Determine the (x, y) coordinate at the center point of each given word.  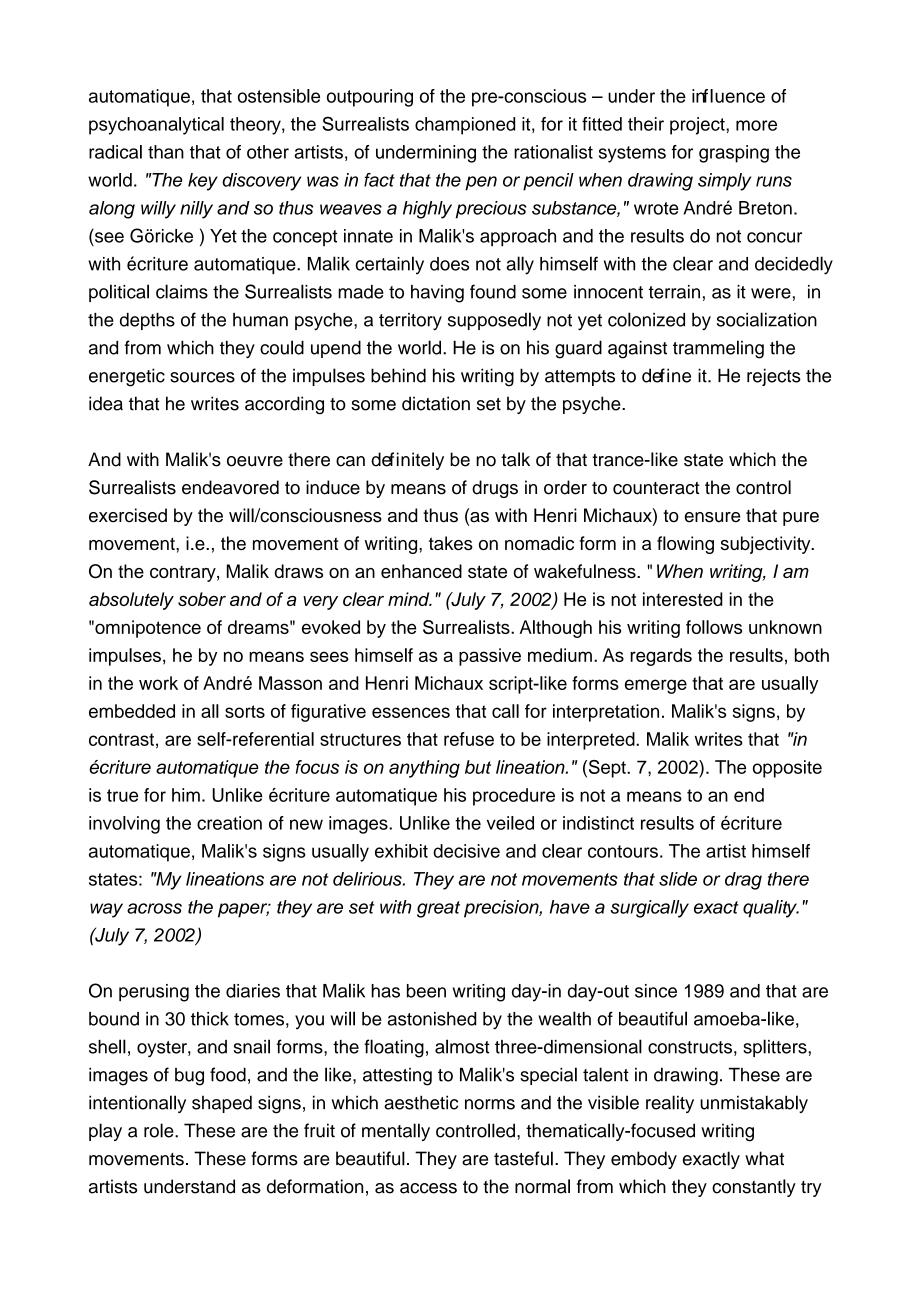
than (166, 152)
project (698, 126)
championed (465, 126)
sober (202, 599)
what (764, 1158)
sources (202, 377)
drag (743, 881)
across (154, 908)
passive (490, 657)
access (428, 1188)
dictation (436, 403)
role (160, 1130)
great (438, 909)
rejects (774, 377)
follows (714, 627)
